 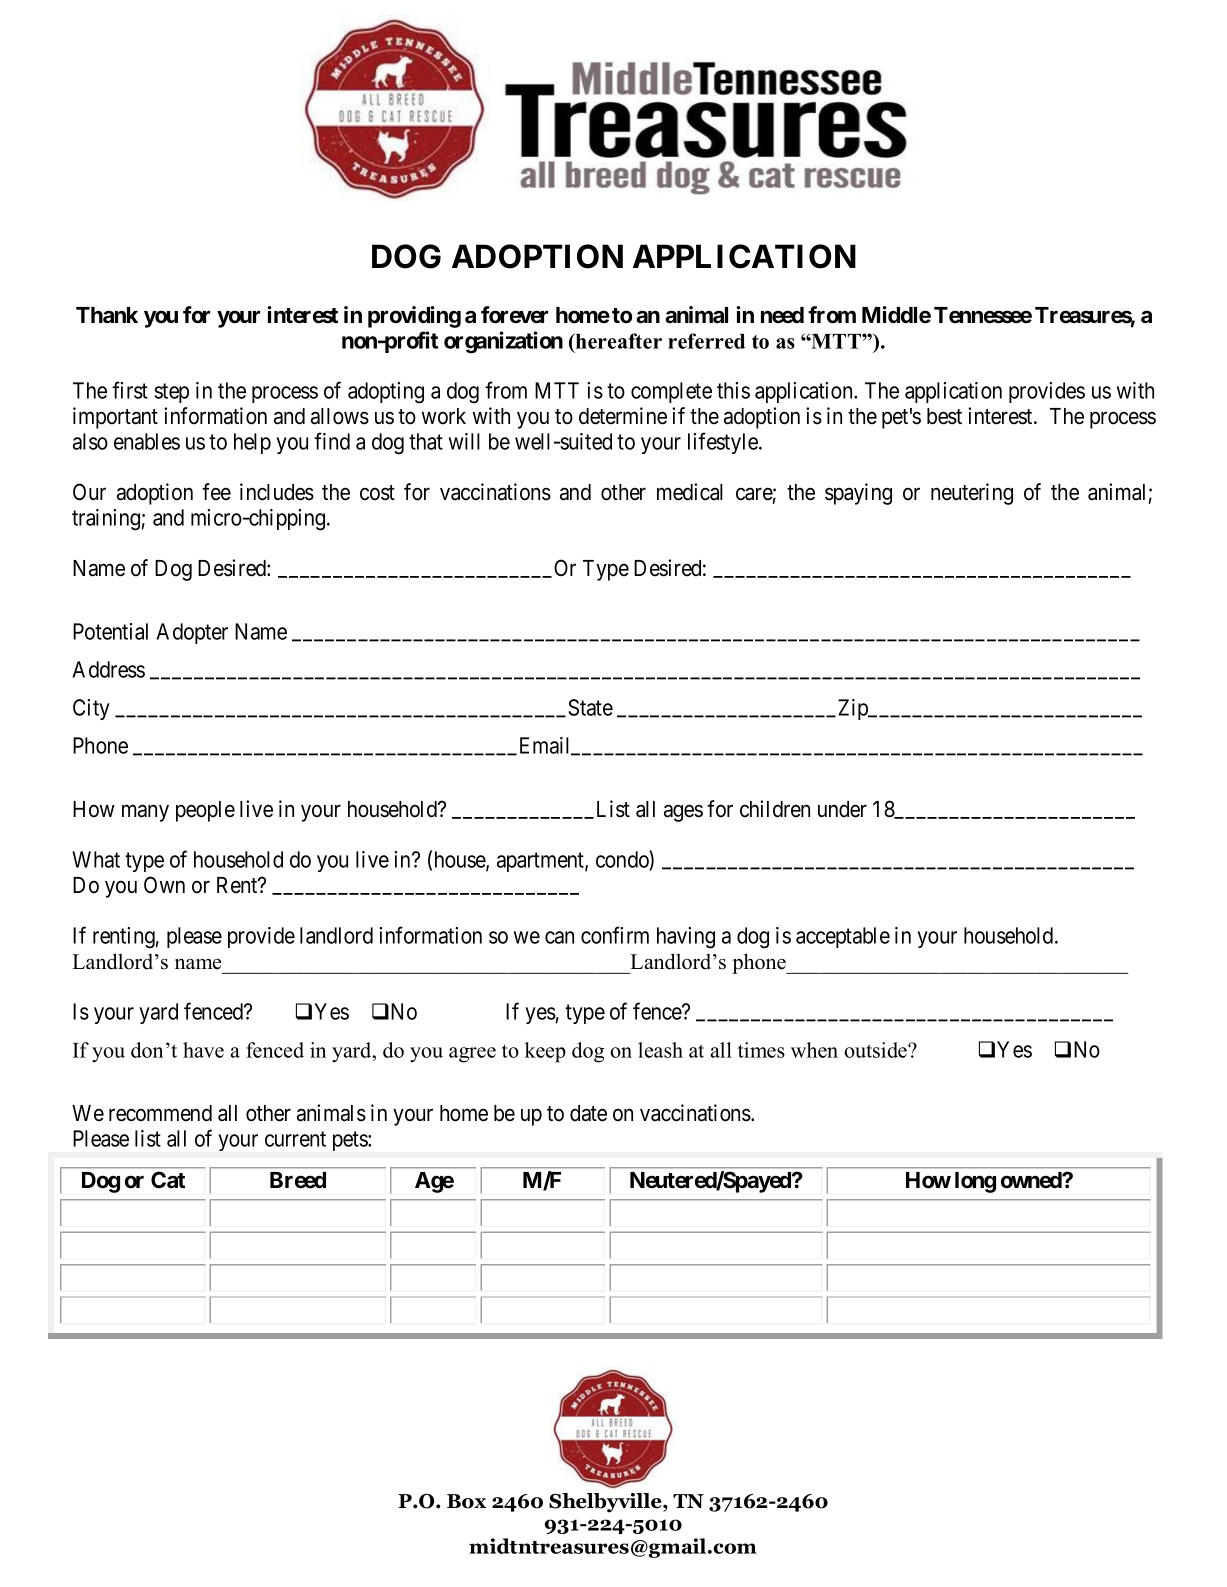 What do you see at coordinates (975, 1182) in the screenshot?
I see `long` at bounding box center [975, 1182].
